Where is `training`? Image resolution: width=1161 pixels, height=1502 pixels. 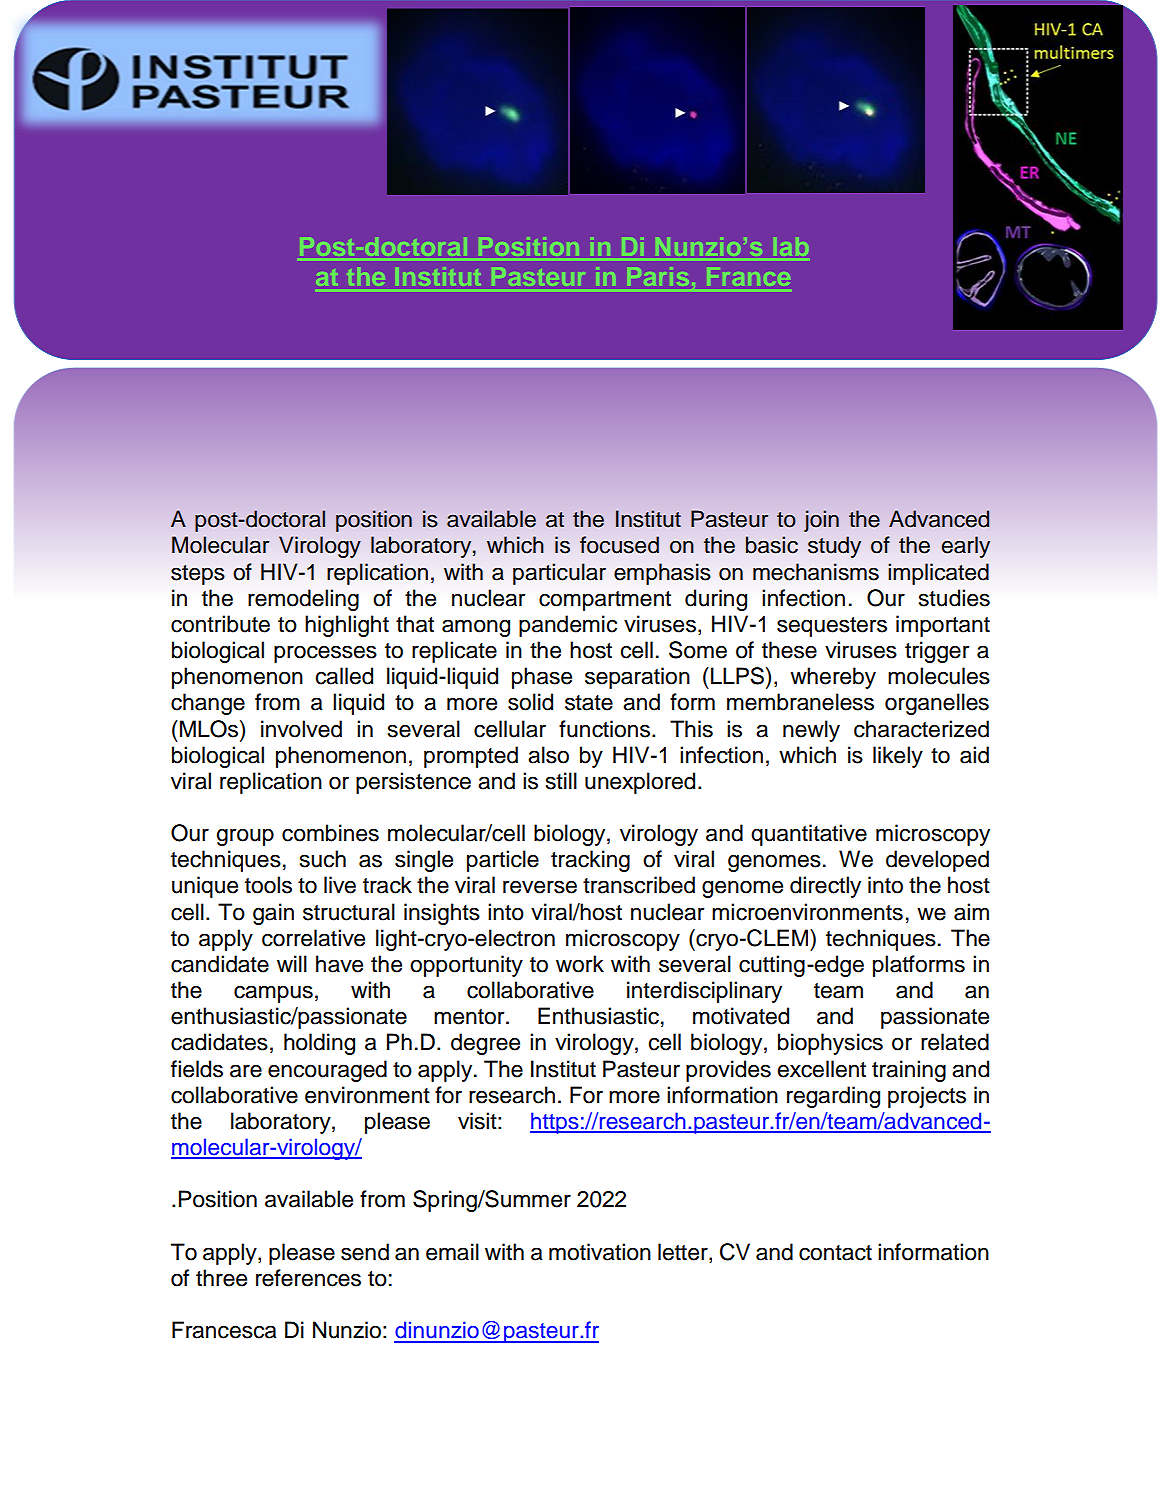 training is located at coordinates (909, 1071).
